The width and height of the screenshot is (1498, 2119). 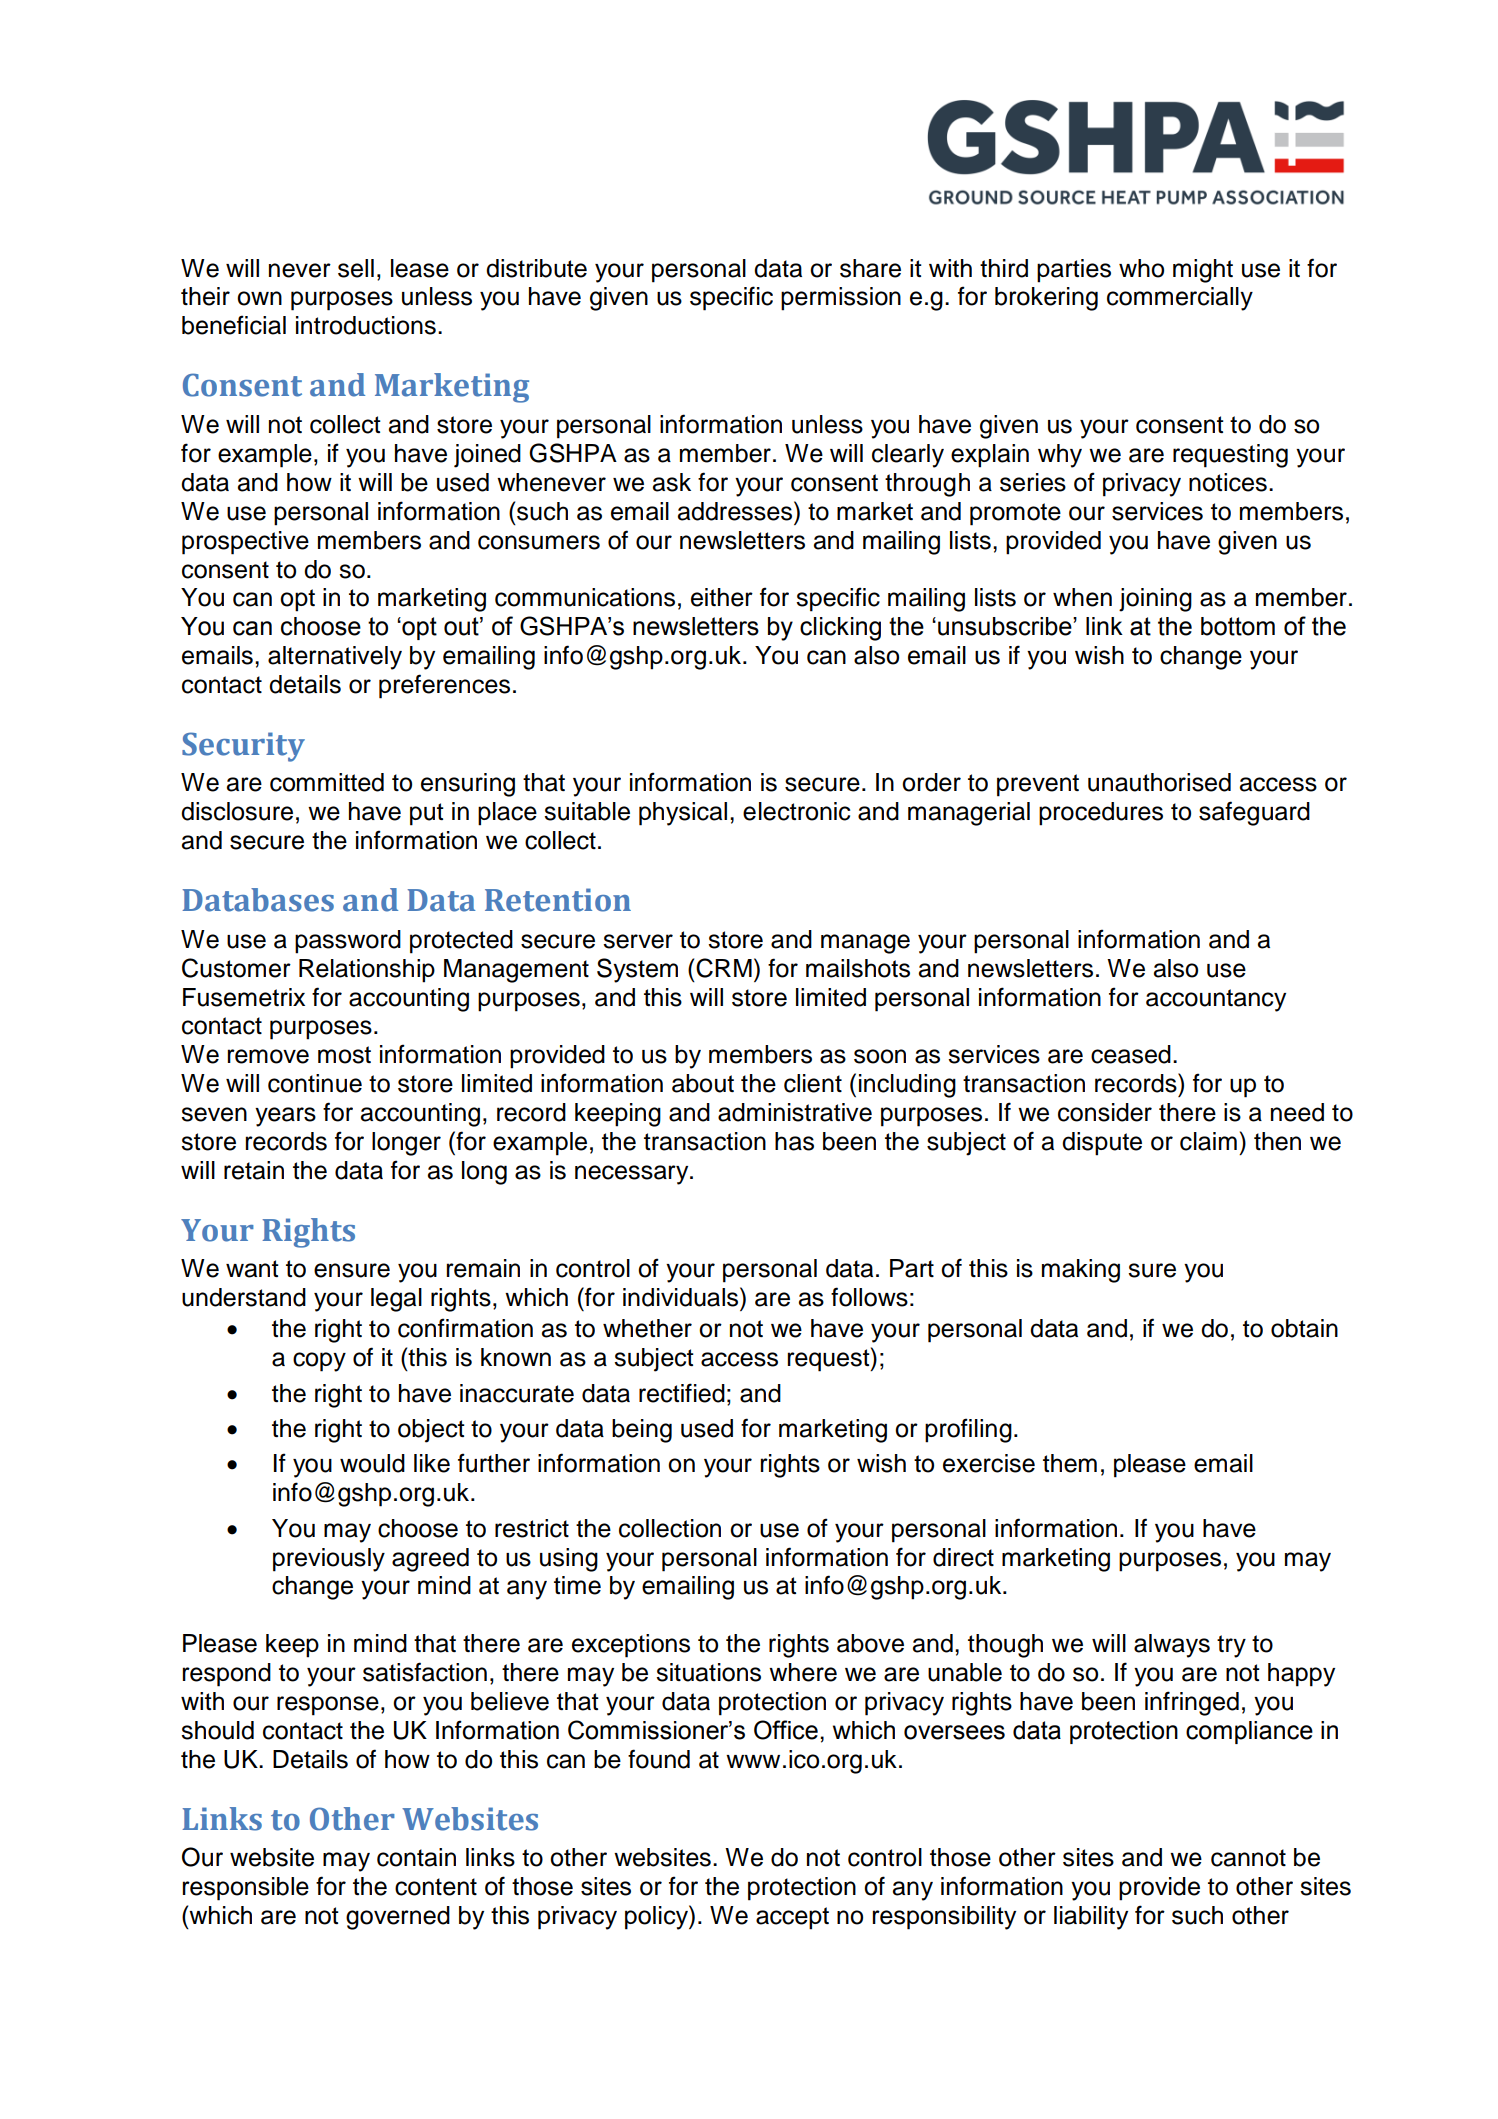 What do you see at coordinates (722, 597) in the screenshot?
I see `either` at bounding box center [722, 597].
